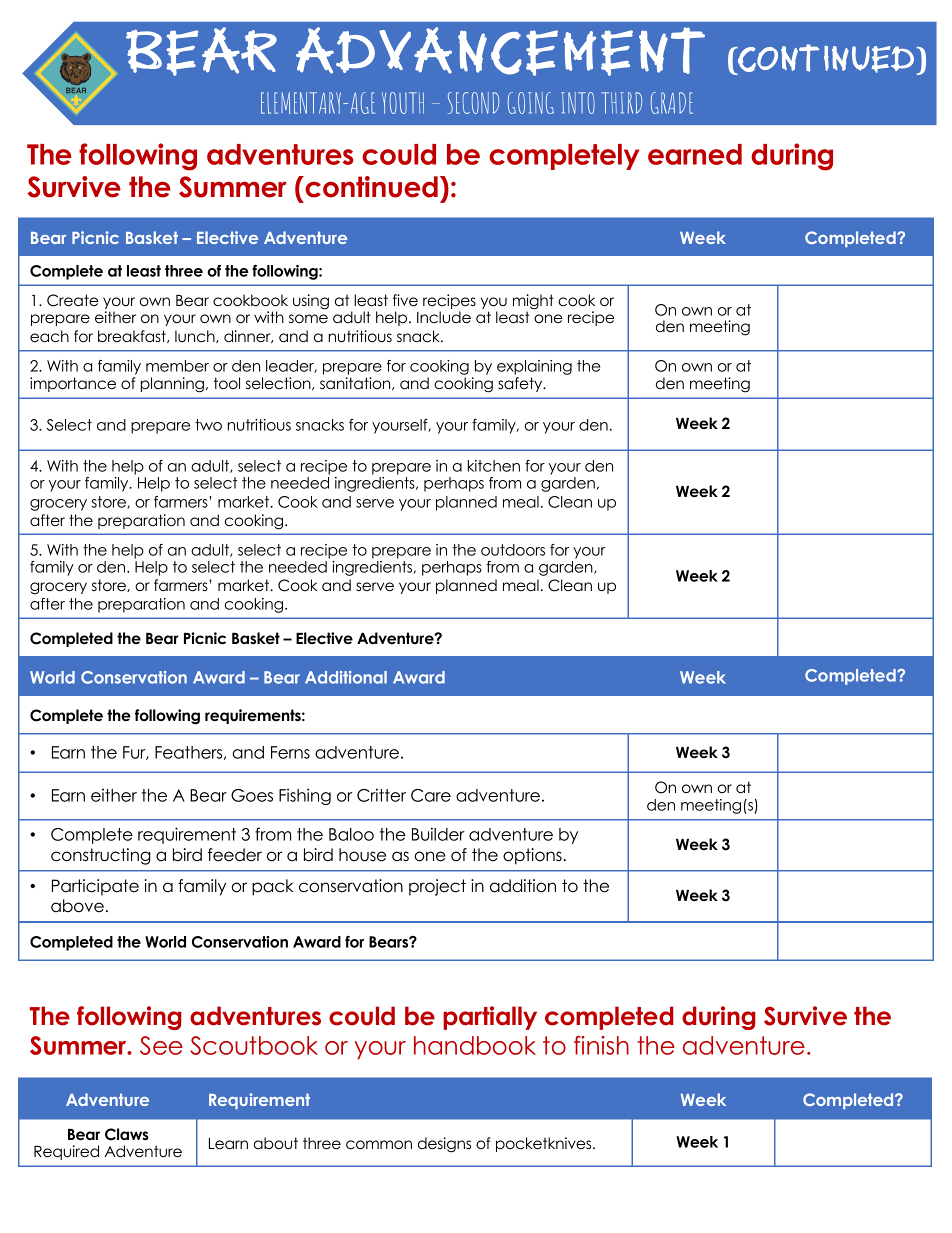 The height and width of the screenshot is (1233, 952). Describe the element at coordinates (100, 856) in the screenshot. I see `constructing` at that location.
